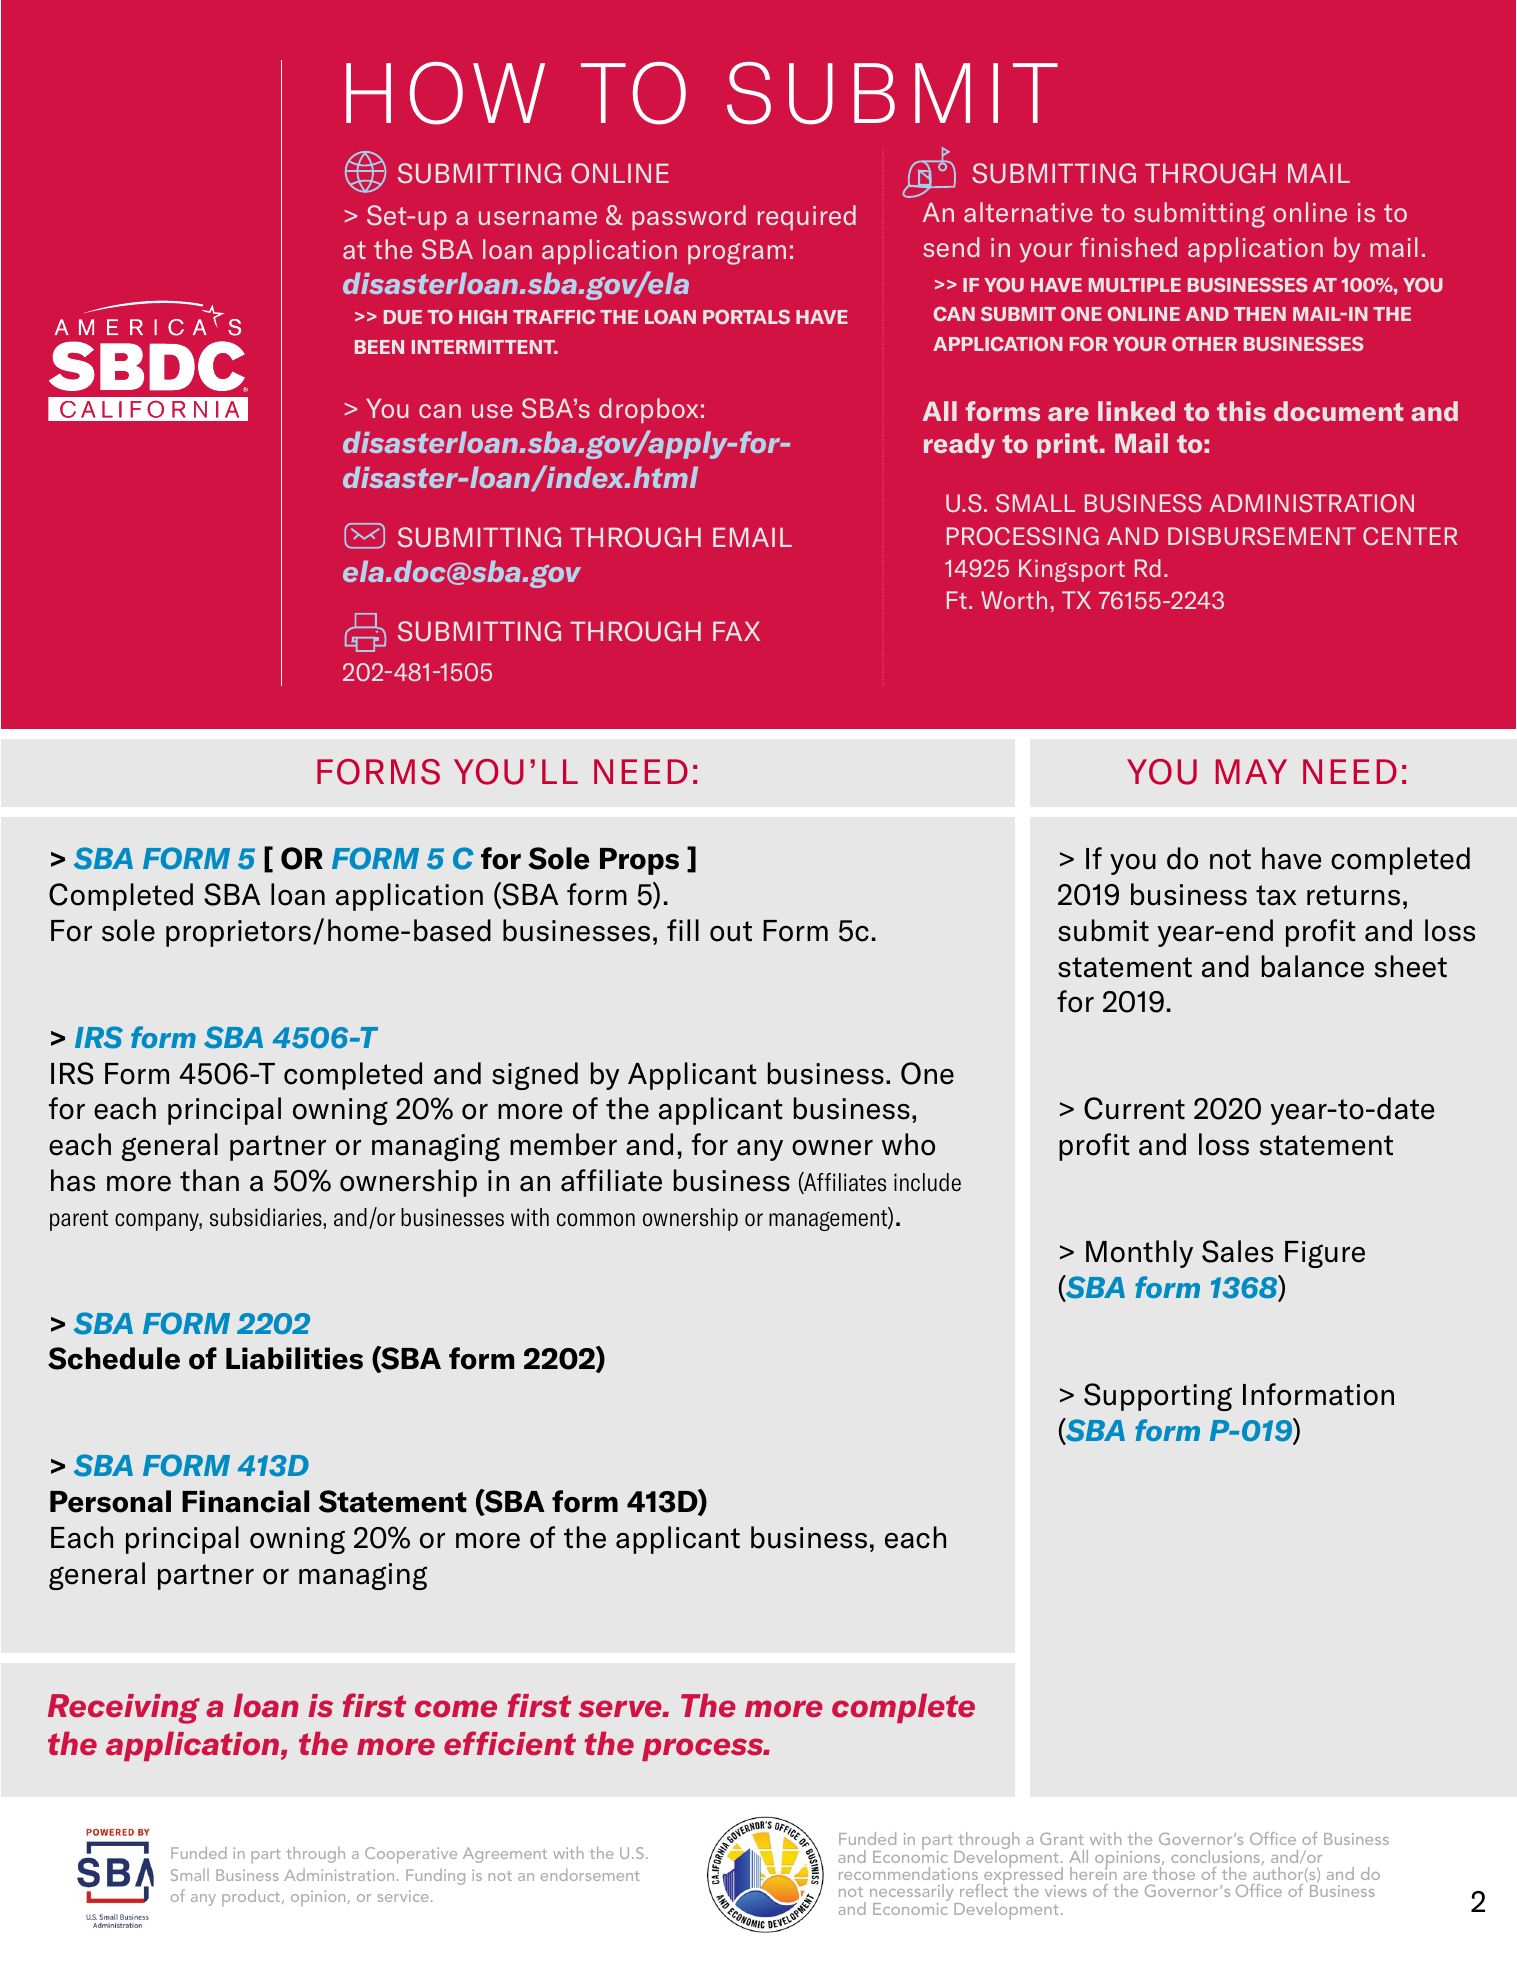 The height and width of the screenshot is (1964, 1517). I want to click on Supporting, so click(1158, 1397).
